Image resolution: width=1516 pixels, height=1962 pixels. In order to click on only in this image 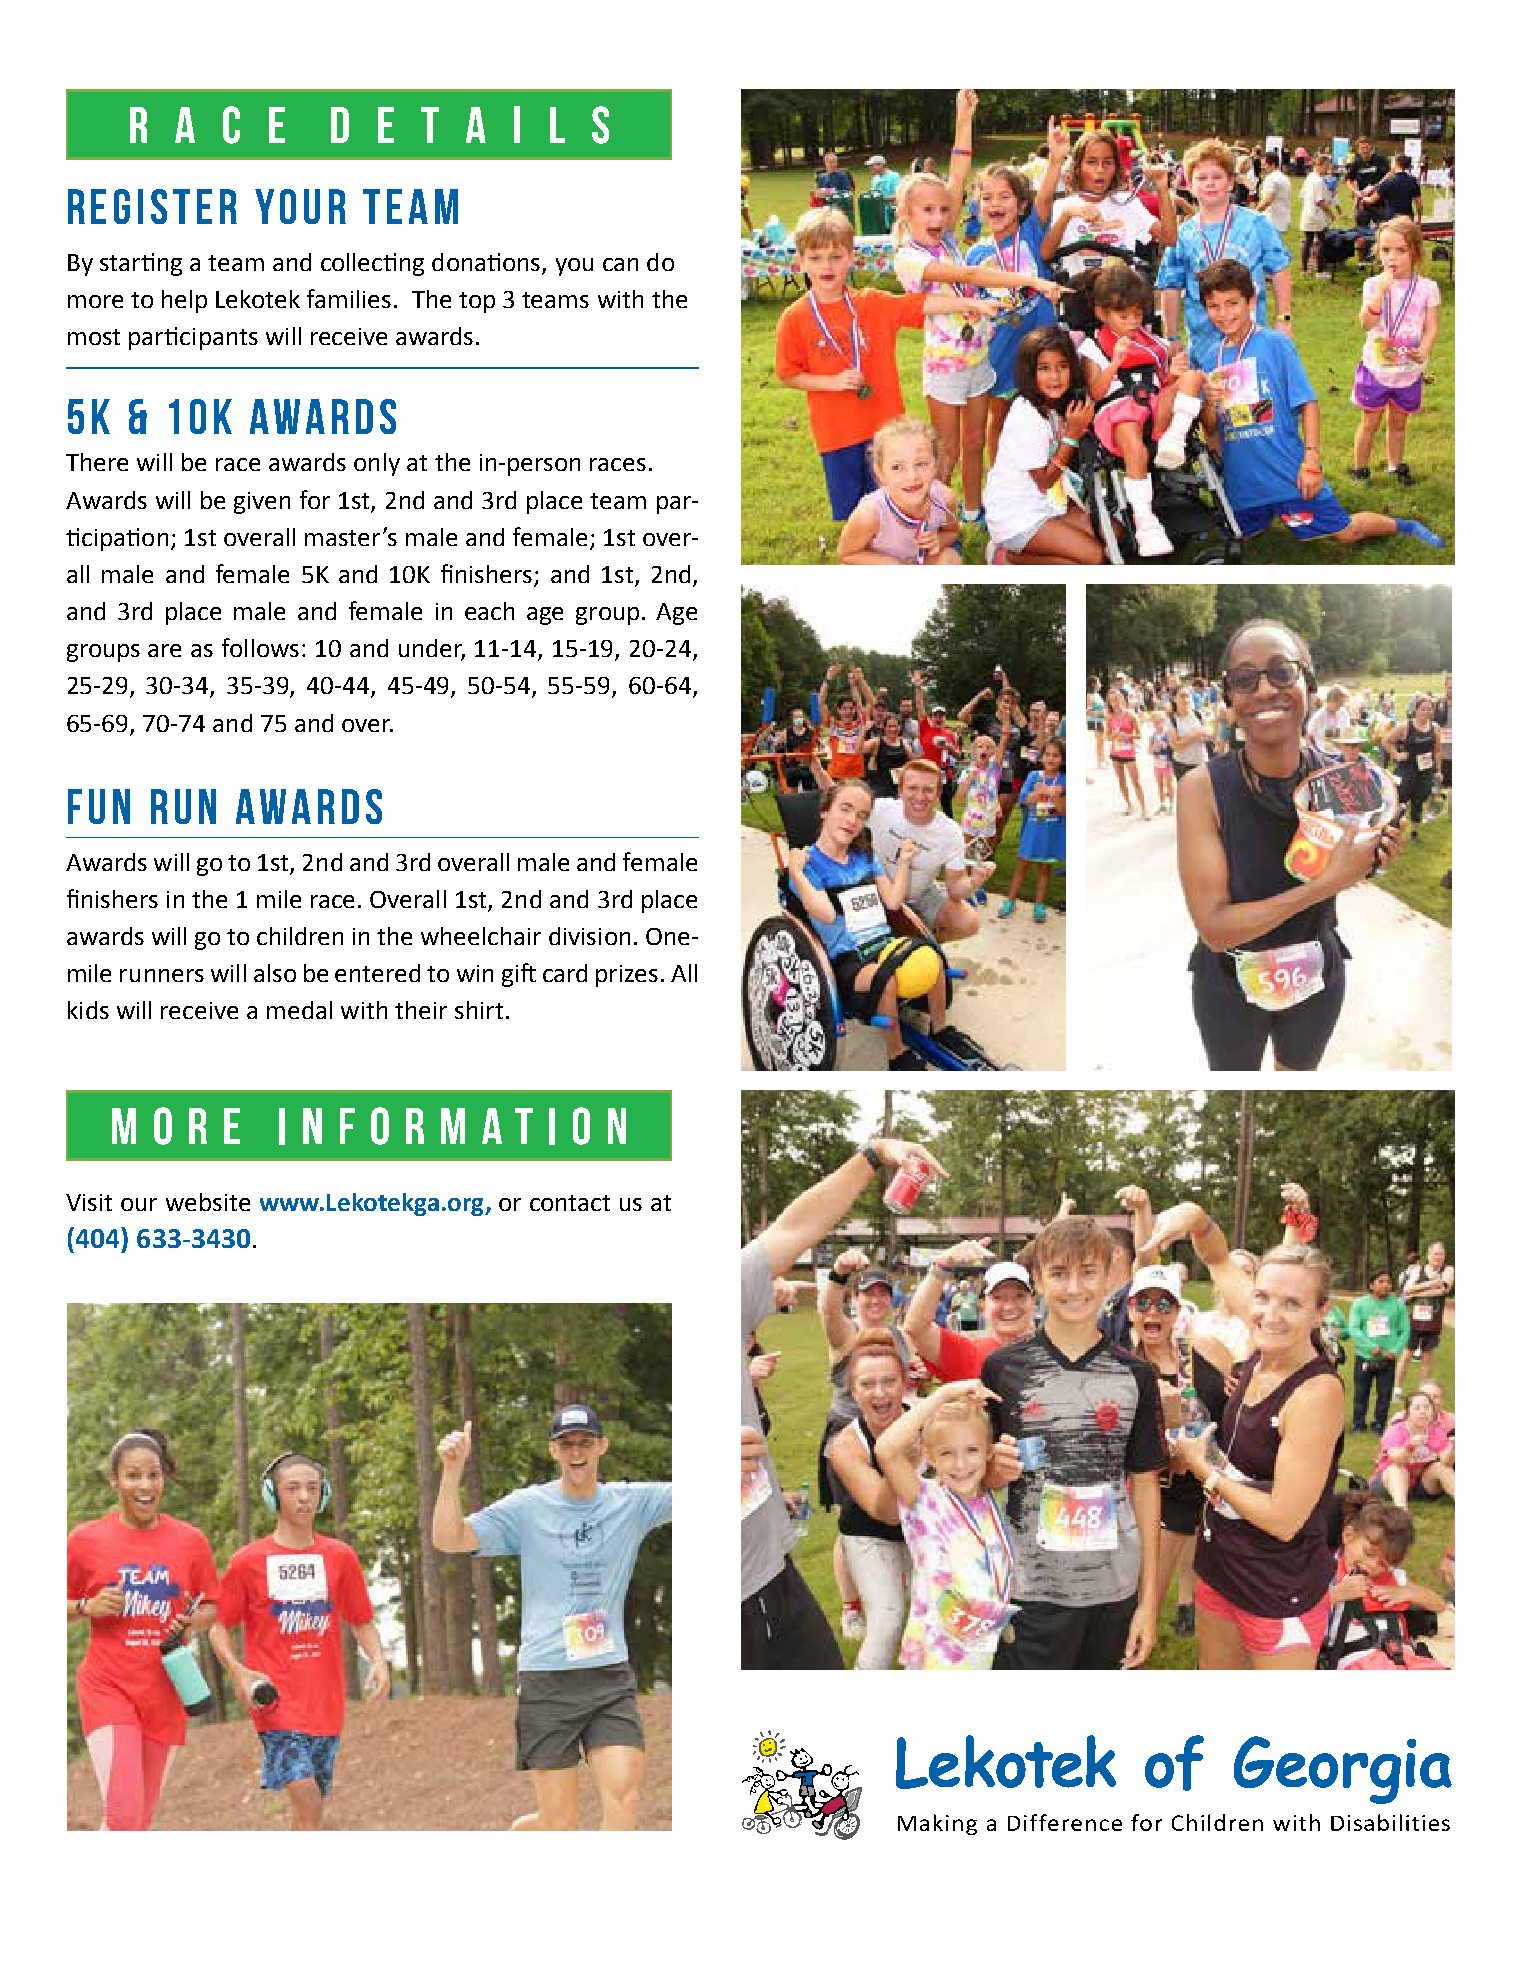, I will do `click(377, 464)`.
